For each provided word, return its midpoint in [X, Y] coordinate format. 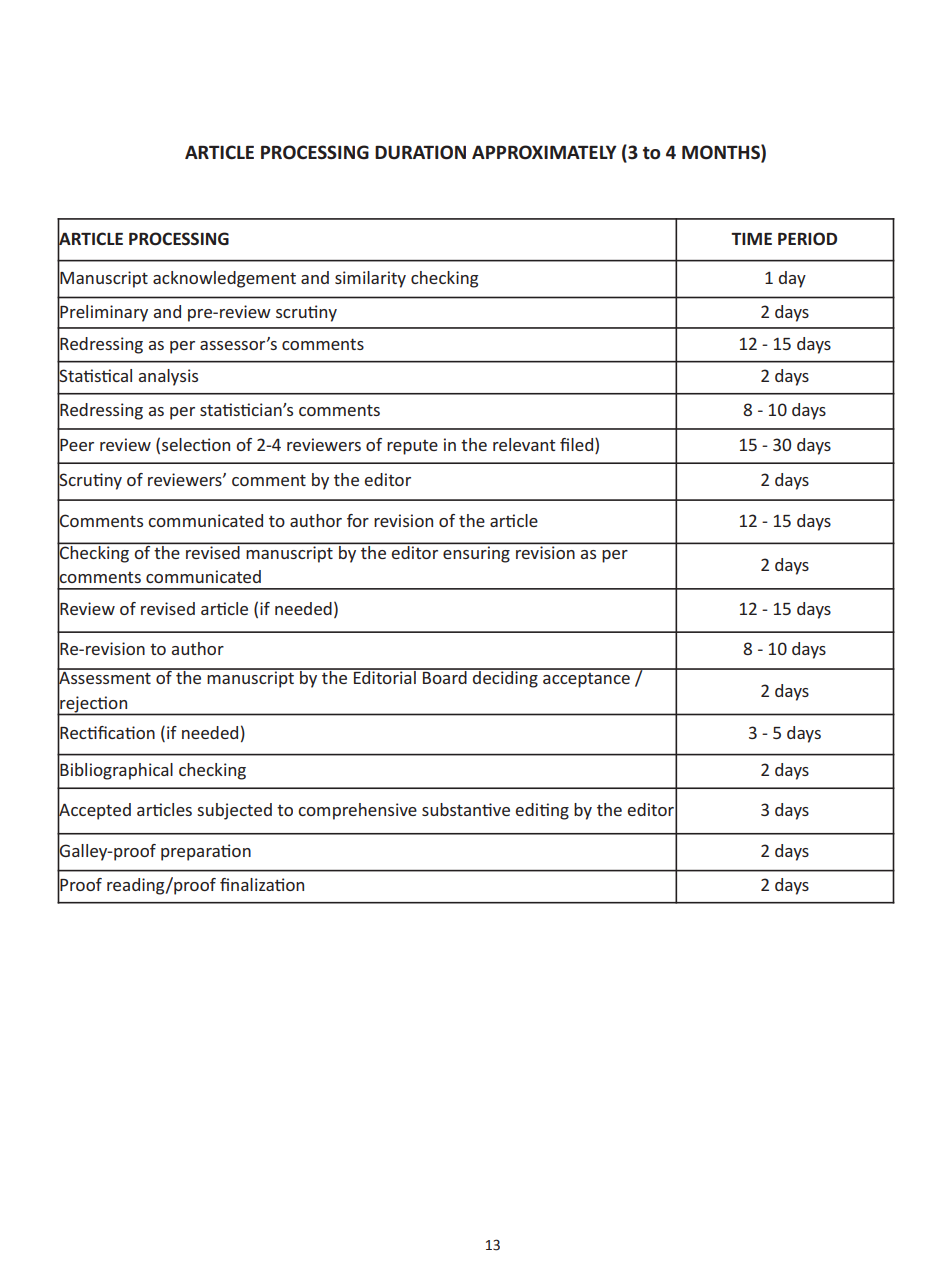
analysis [168, 377]
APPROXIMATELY [544, 152]
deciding [505, 678]
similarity [370, 279]
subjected [234, 811]
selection [196, 444]
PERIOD [807, 238]
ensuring [476, 555]
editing [542, 811]
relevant [524, 444]
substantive [466, 809]
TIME [751, 239]
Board [445, 676]
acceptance [586, 680]
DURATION [420, 152]
